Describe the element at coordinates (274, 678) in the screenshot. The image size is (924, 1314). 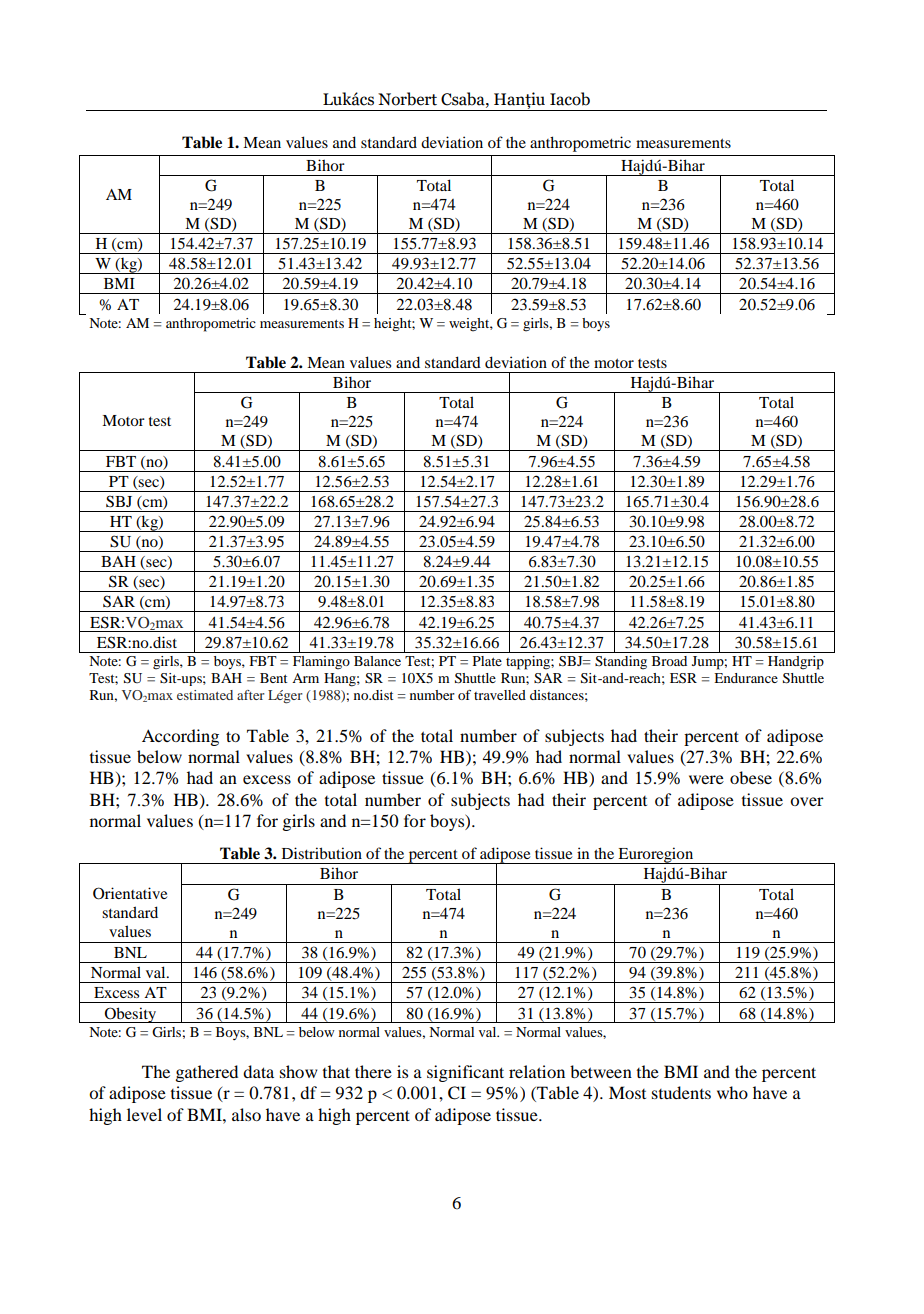
I see `Bent` at that location.
